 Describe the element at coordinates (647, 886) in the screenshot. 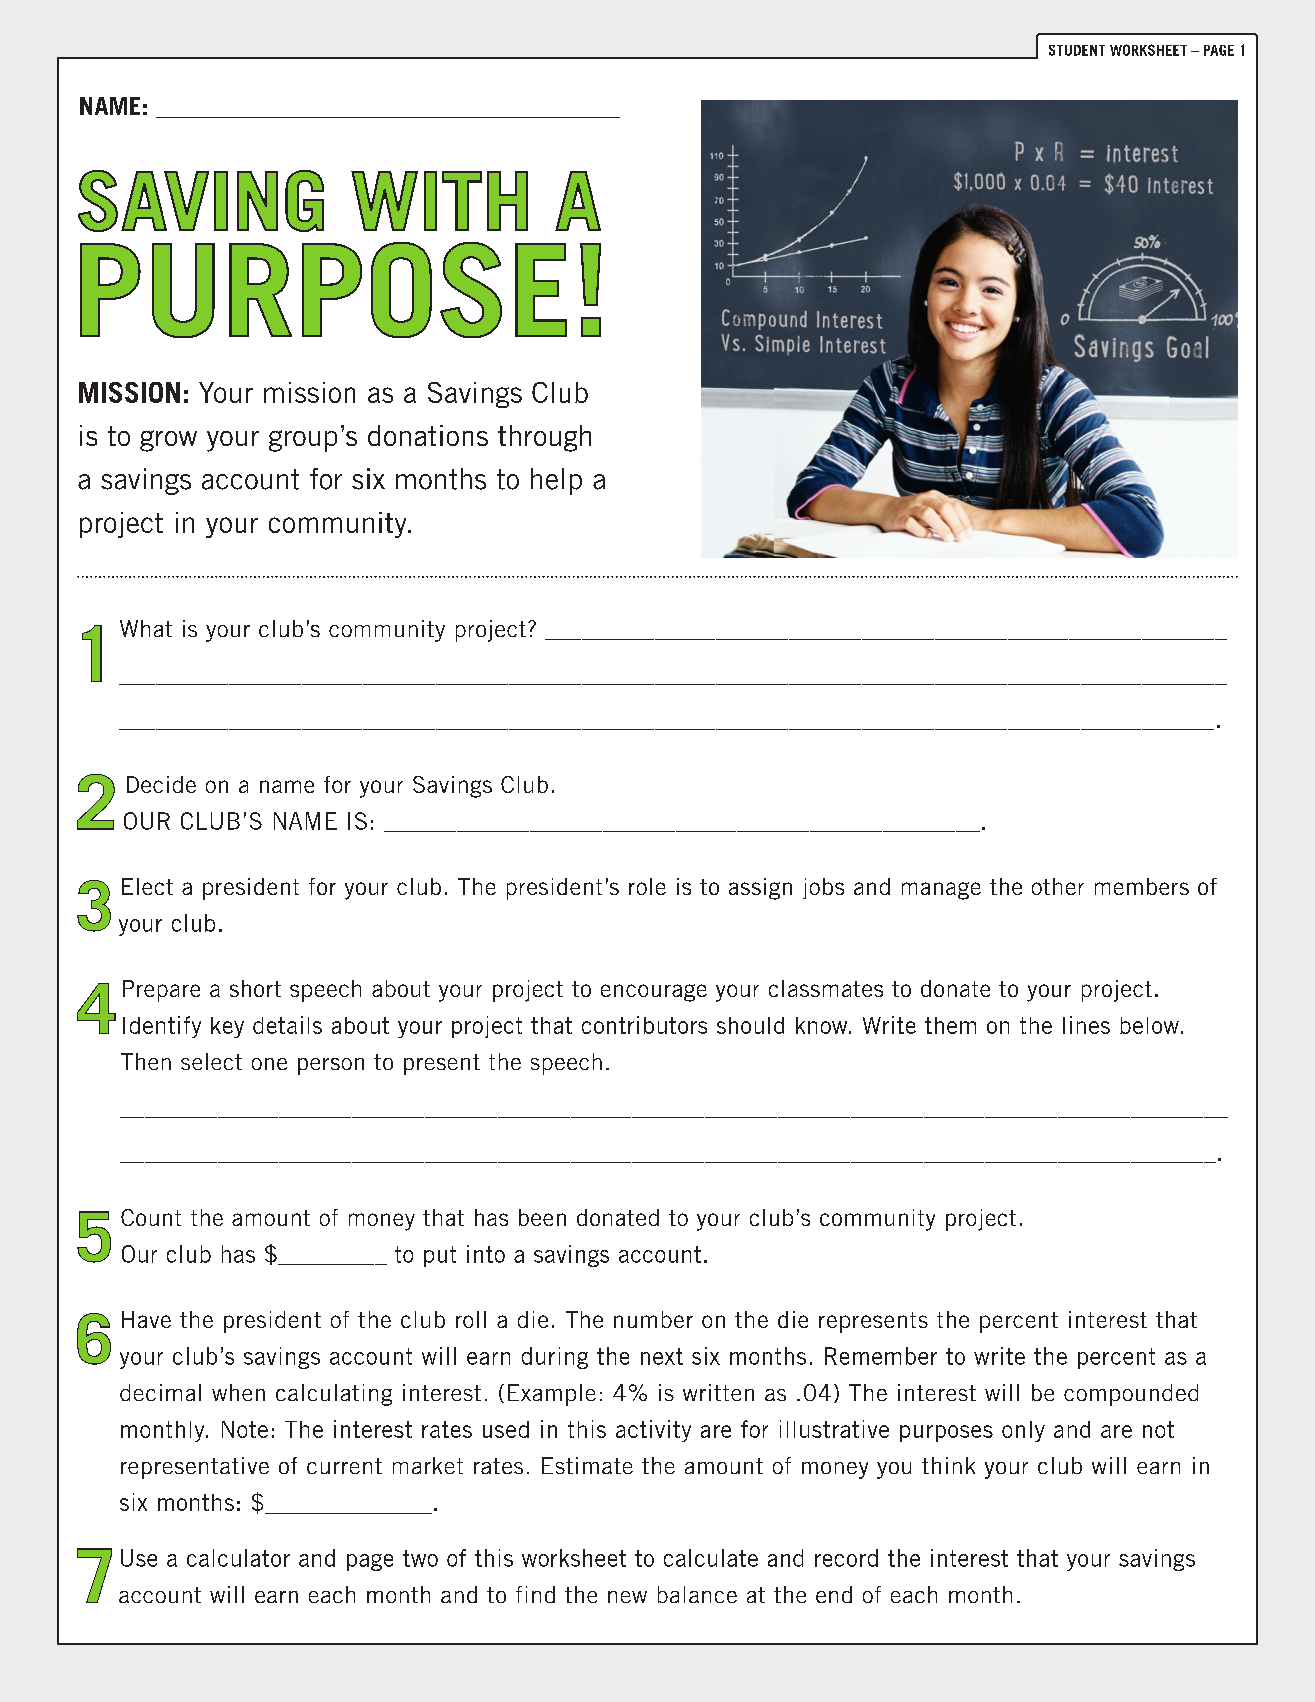

I see `role` at that location.
